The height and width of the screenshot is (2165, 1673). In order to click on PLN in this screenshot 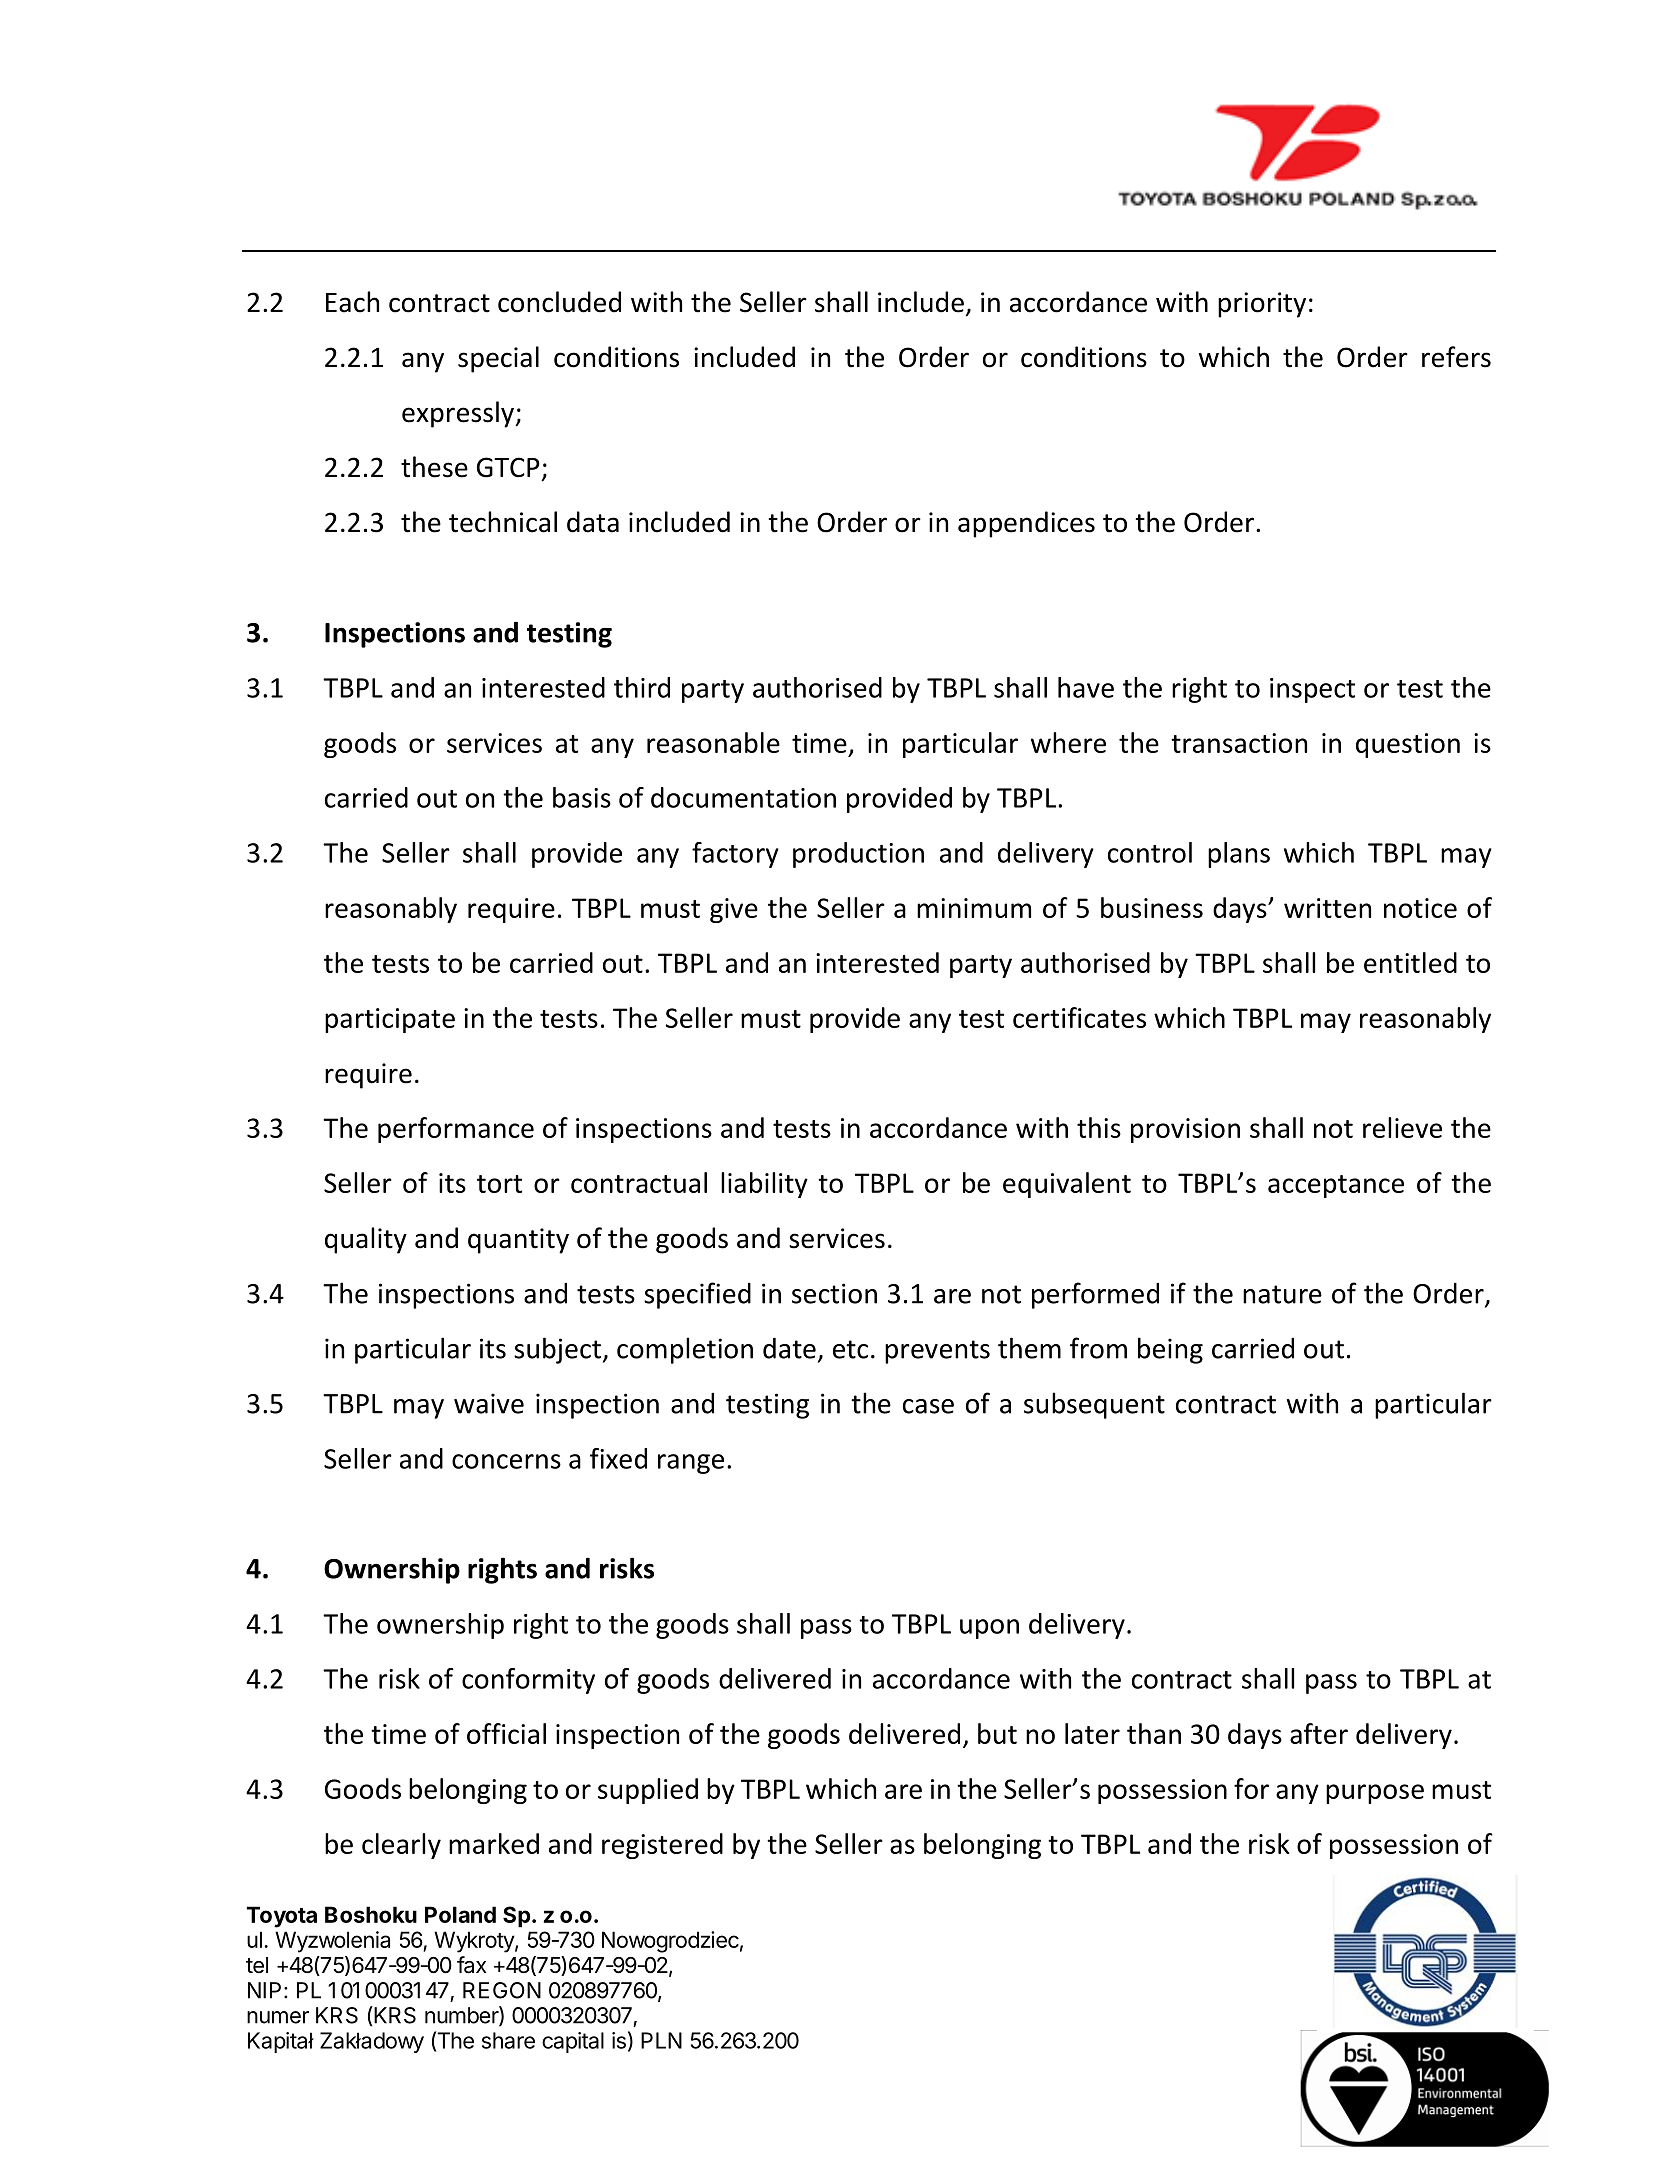, I will do `click(661, 2040)`.
